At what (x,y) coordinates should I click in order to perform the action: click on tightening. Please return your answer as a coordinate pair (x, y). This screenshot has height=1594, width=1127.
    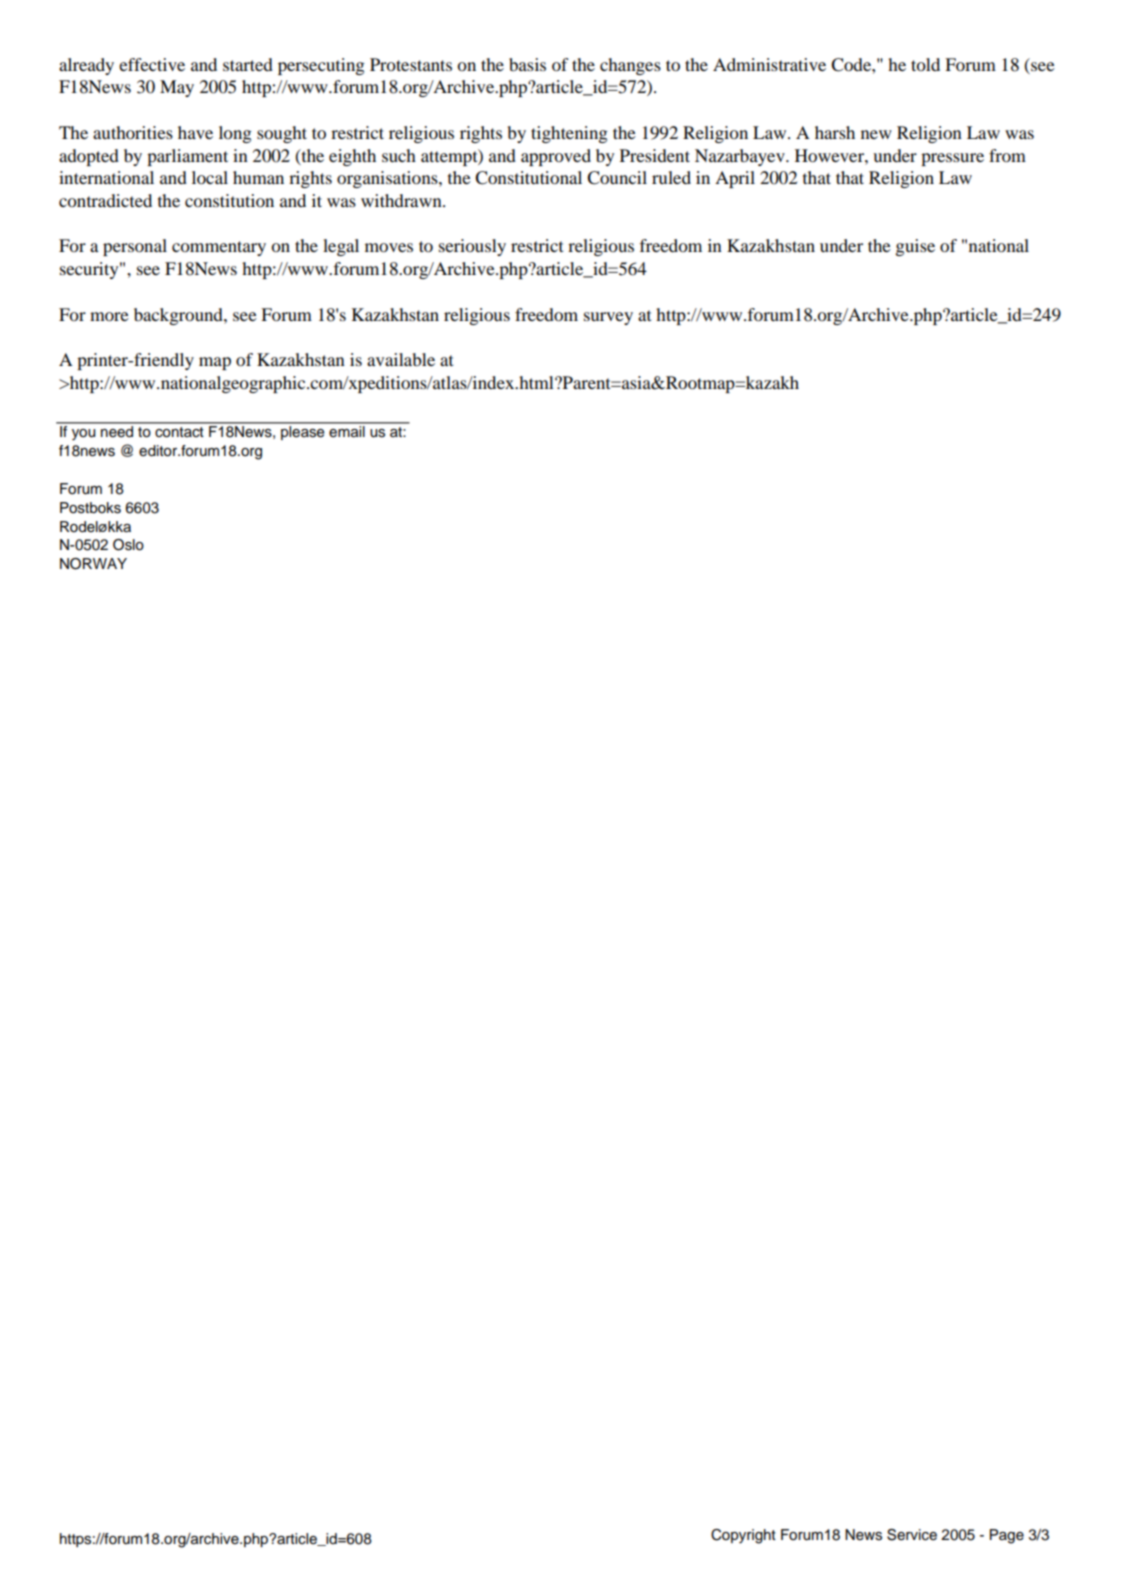
    Looking at the image, I should click on (569, 134).
